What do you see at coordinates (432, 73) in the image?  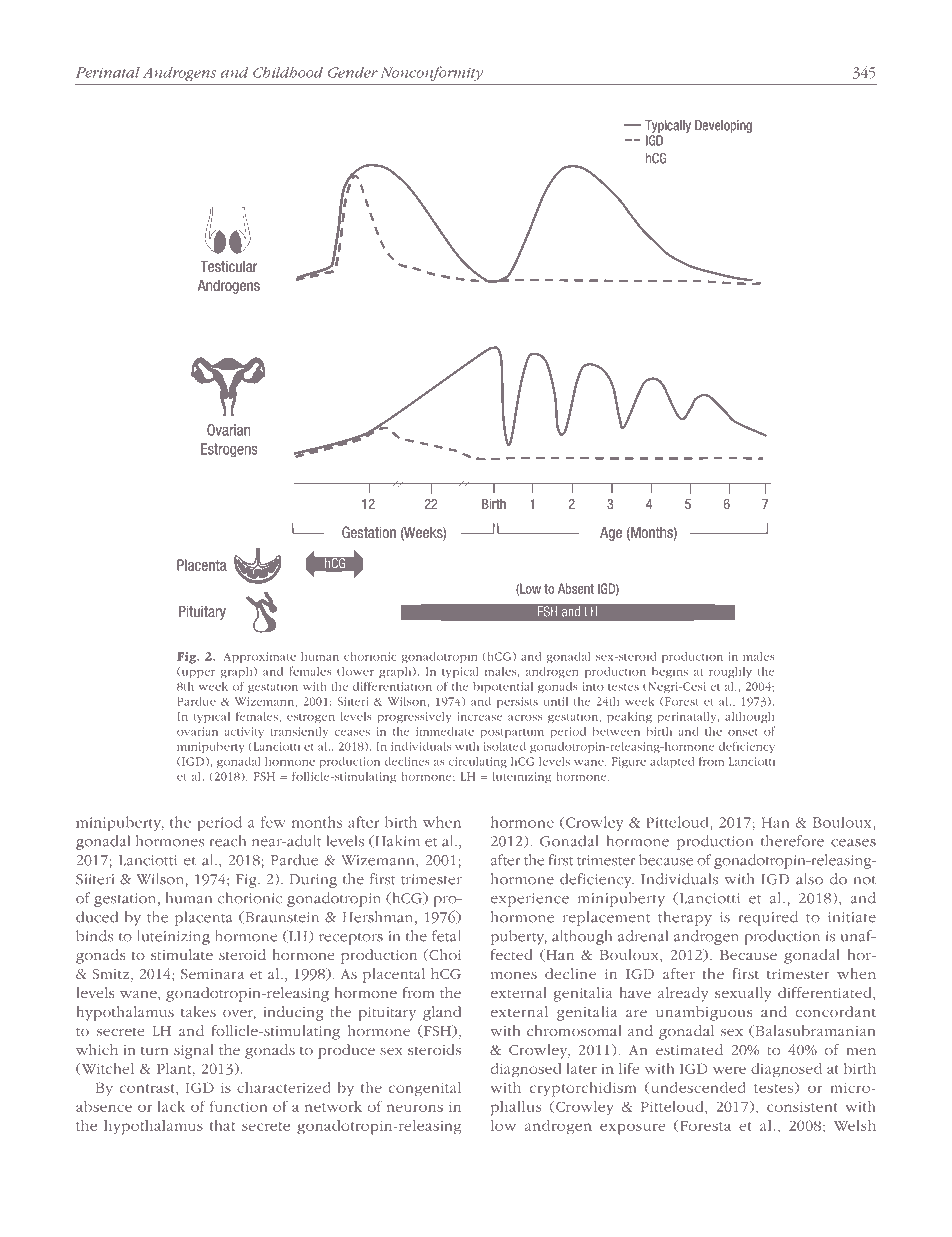 I see `Nonconformity` at bounding box center [432, 73].
